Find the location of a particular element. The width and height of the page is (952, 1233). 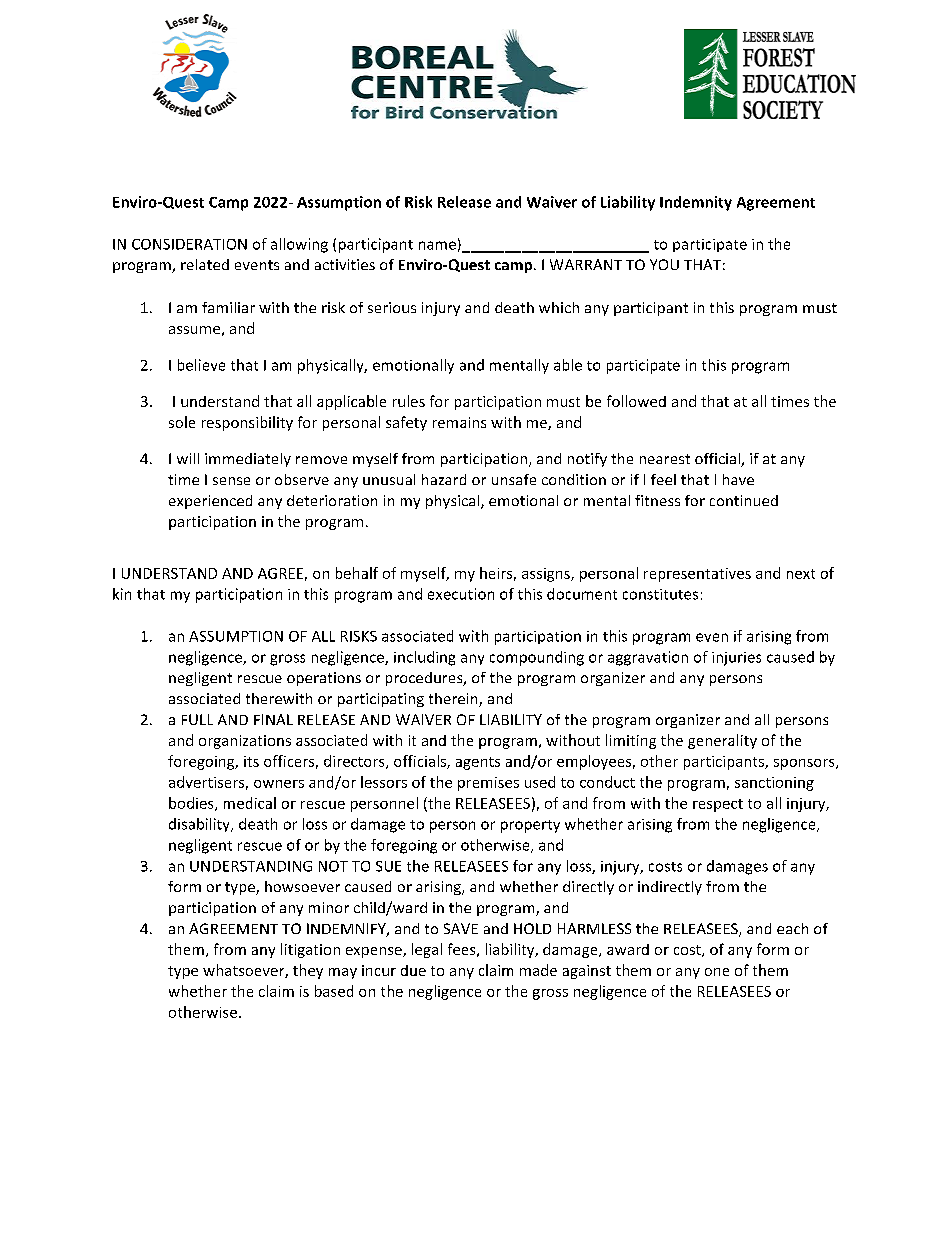

Indemnity is located at coordinates (696, 203).
